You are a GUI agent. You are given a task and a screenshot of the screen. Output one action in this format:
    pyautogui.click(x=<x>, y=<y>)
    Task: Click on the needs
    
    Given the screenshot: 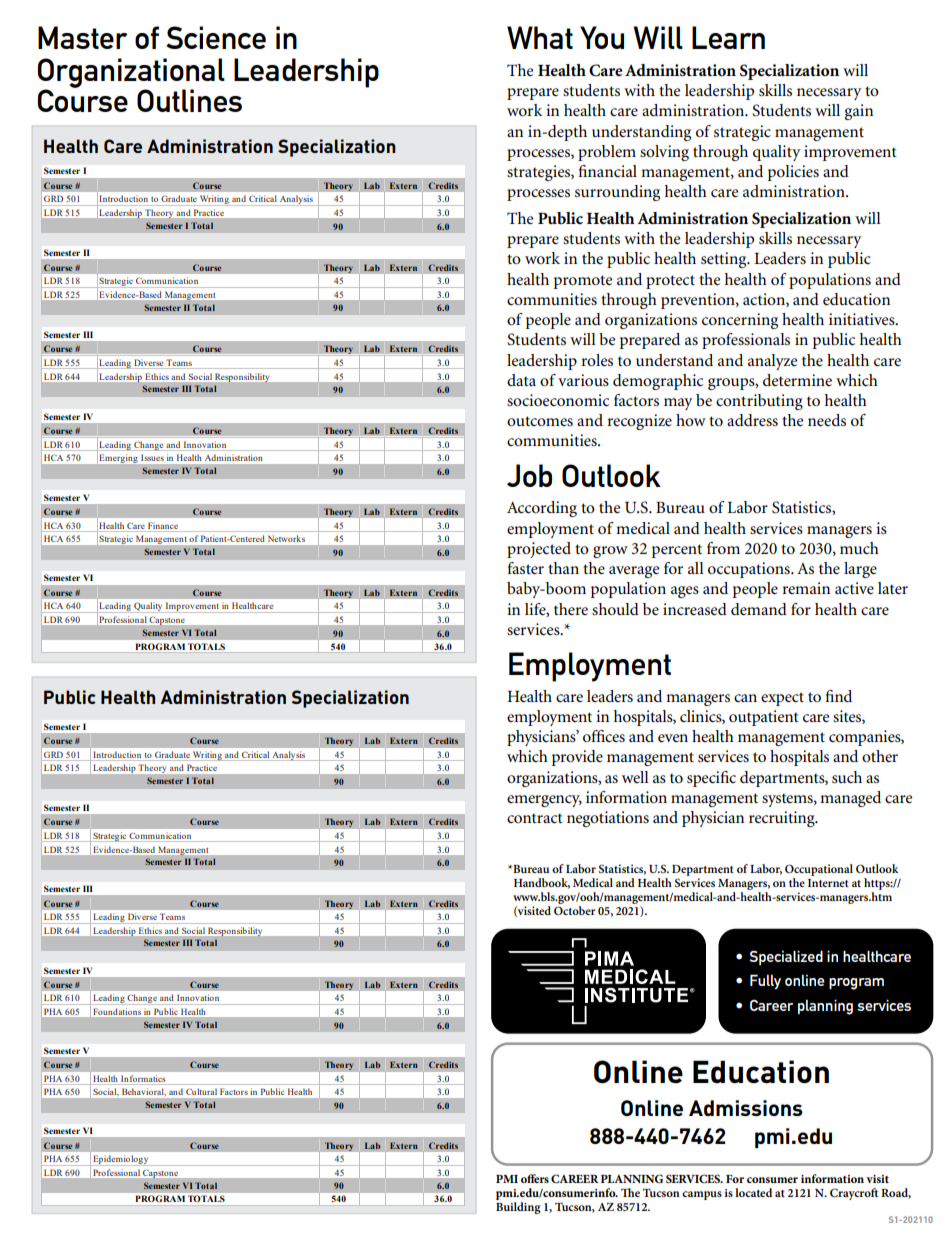 What is the action you would take?
    pyautogui.click(x=827, y=420)
